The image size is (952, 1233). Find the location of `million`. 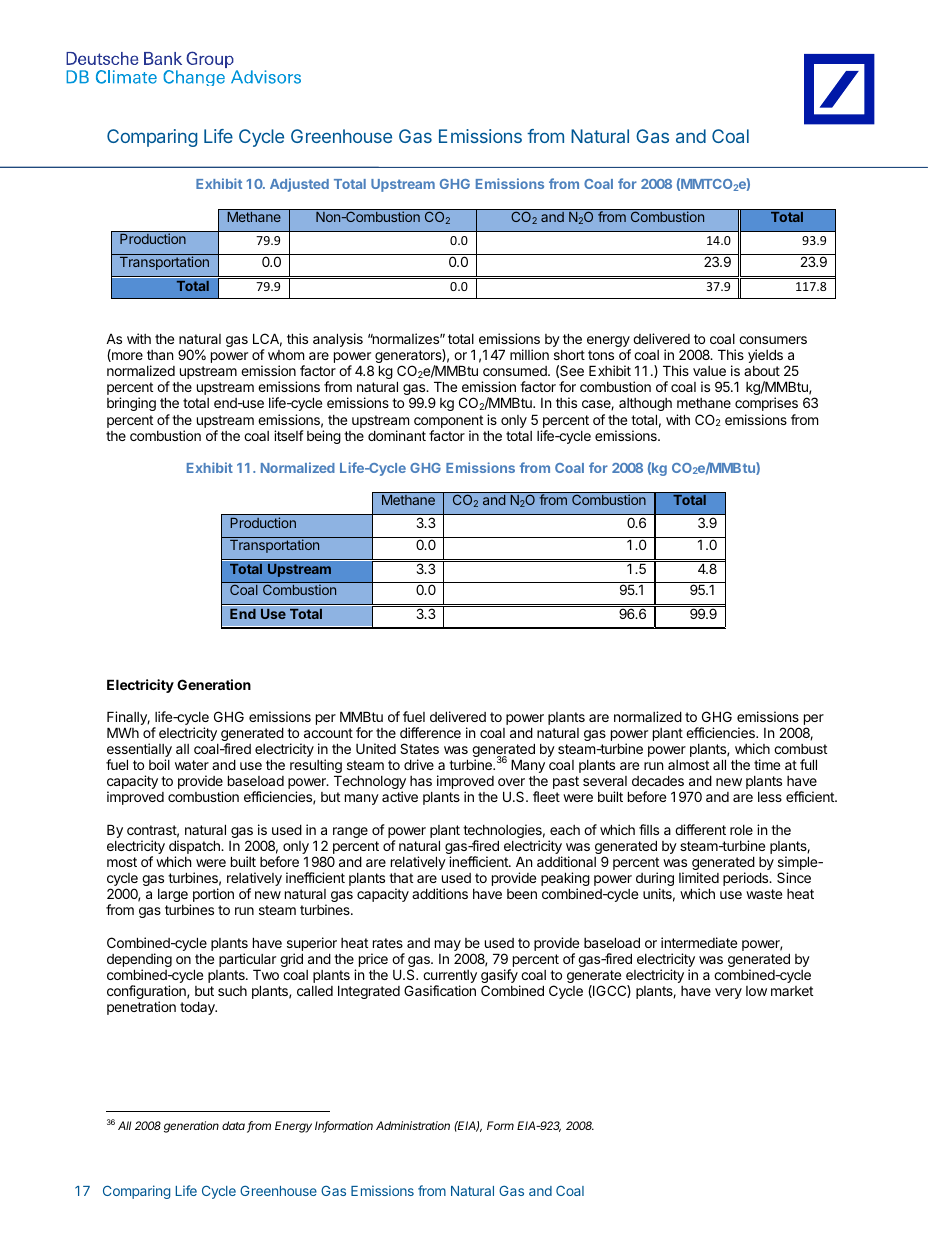

million is located at coordinates (529, 354).
